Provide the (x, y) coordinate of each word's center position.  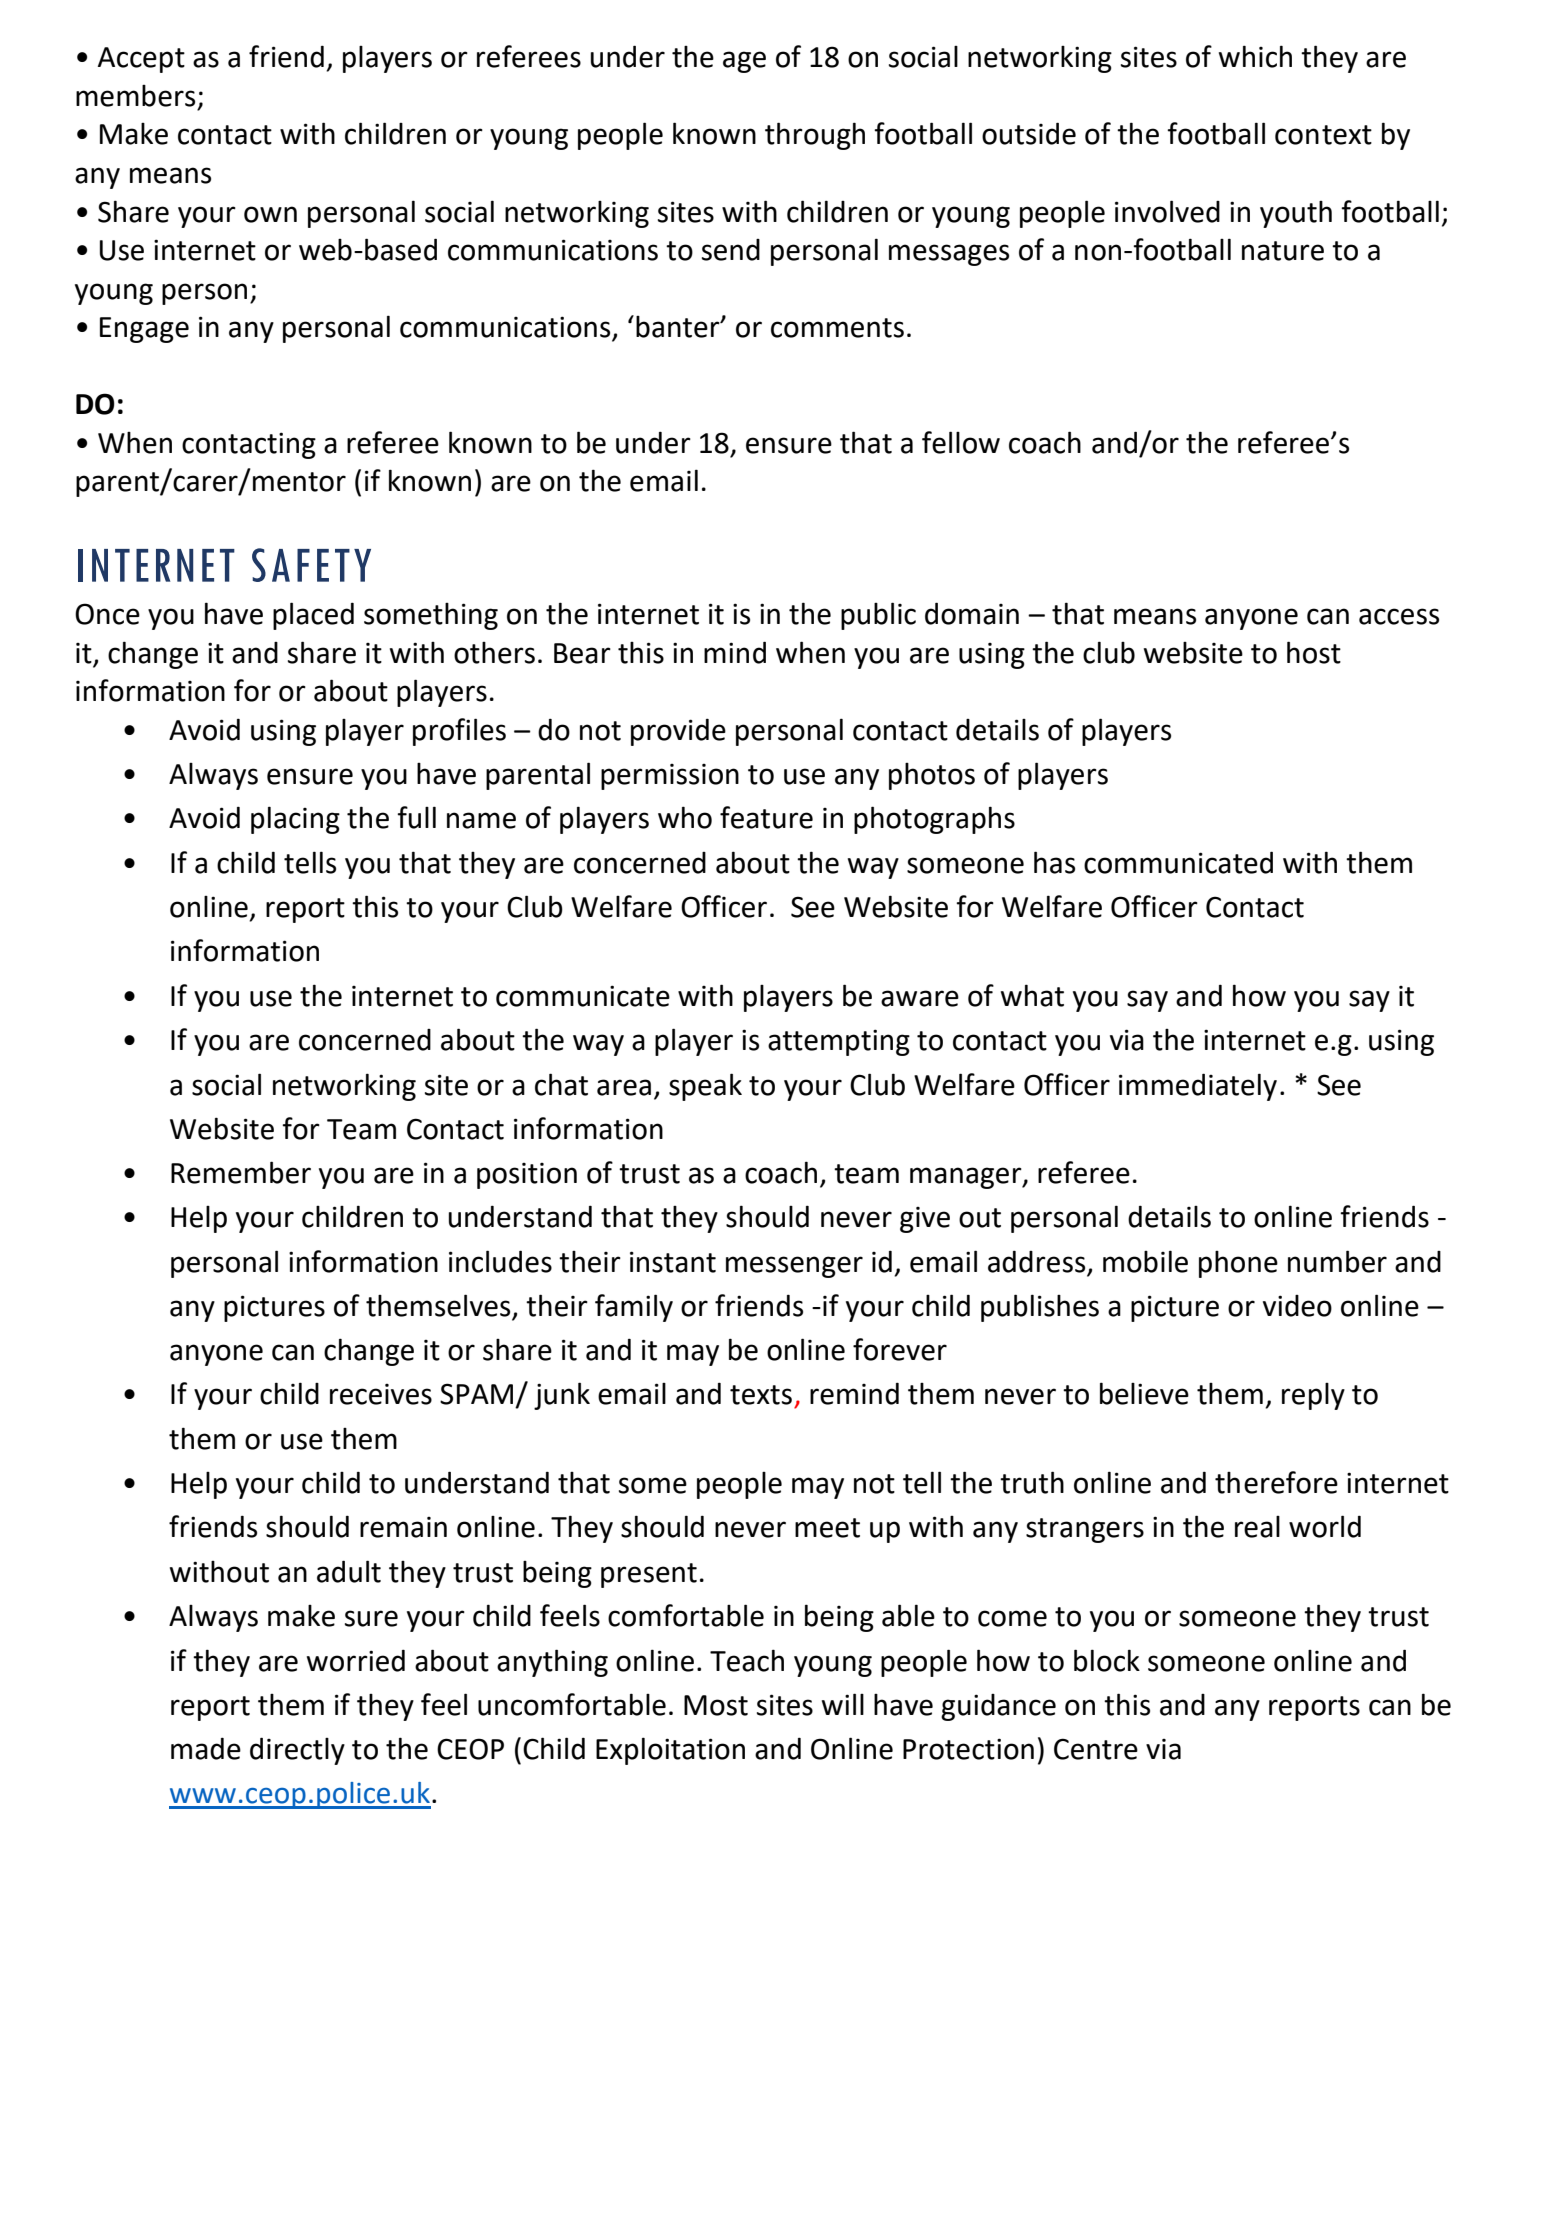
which (1255, 56)
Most (716, 1705)
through (815, 136)
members (135, 96)
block (1107, 1660)
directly (297, 1751)
